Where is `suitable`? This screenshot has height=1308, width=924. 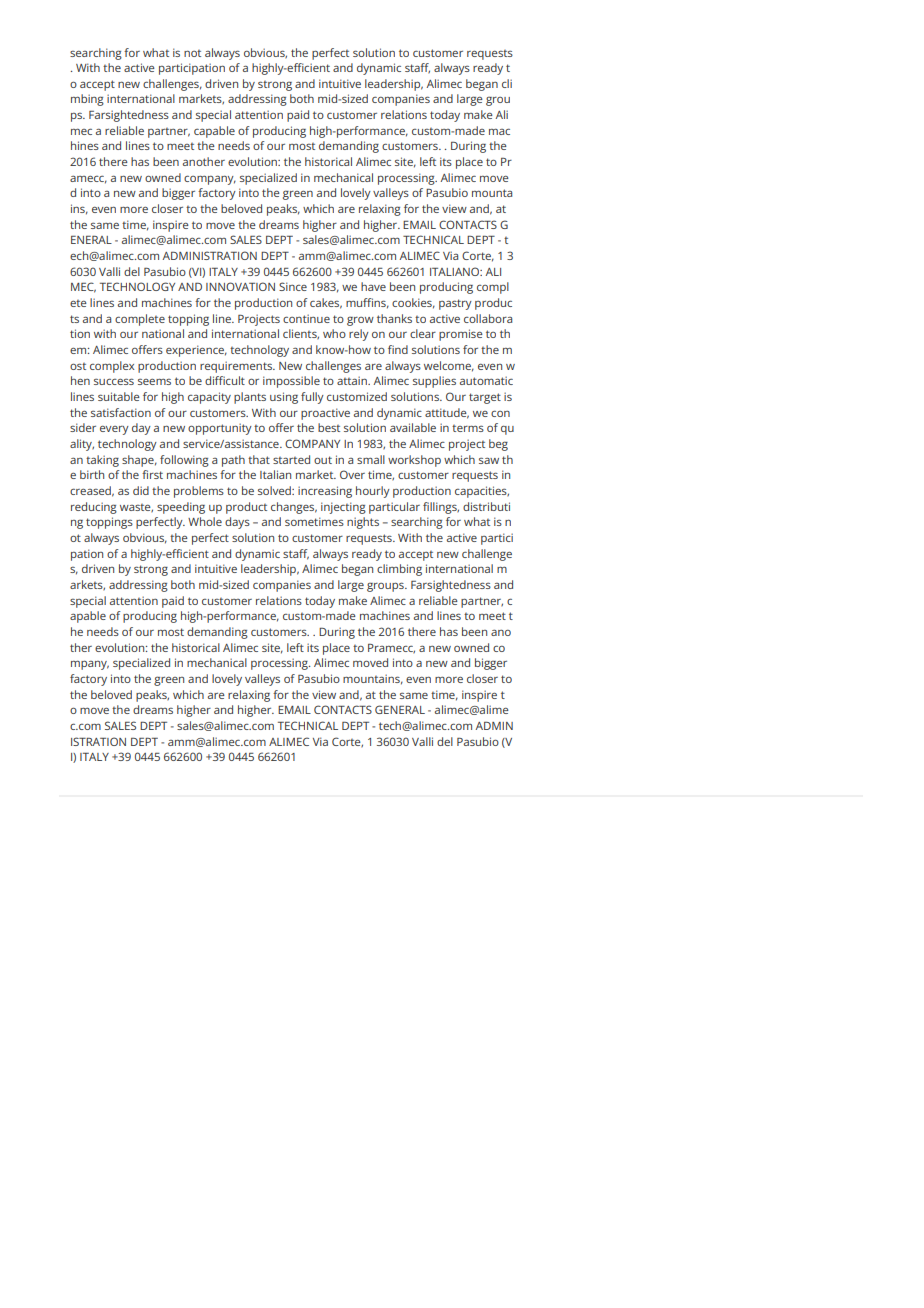
suitable is located at coordinates (119, 396).
